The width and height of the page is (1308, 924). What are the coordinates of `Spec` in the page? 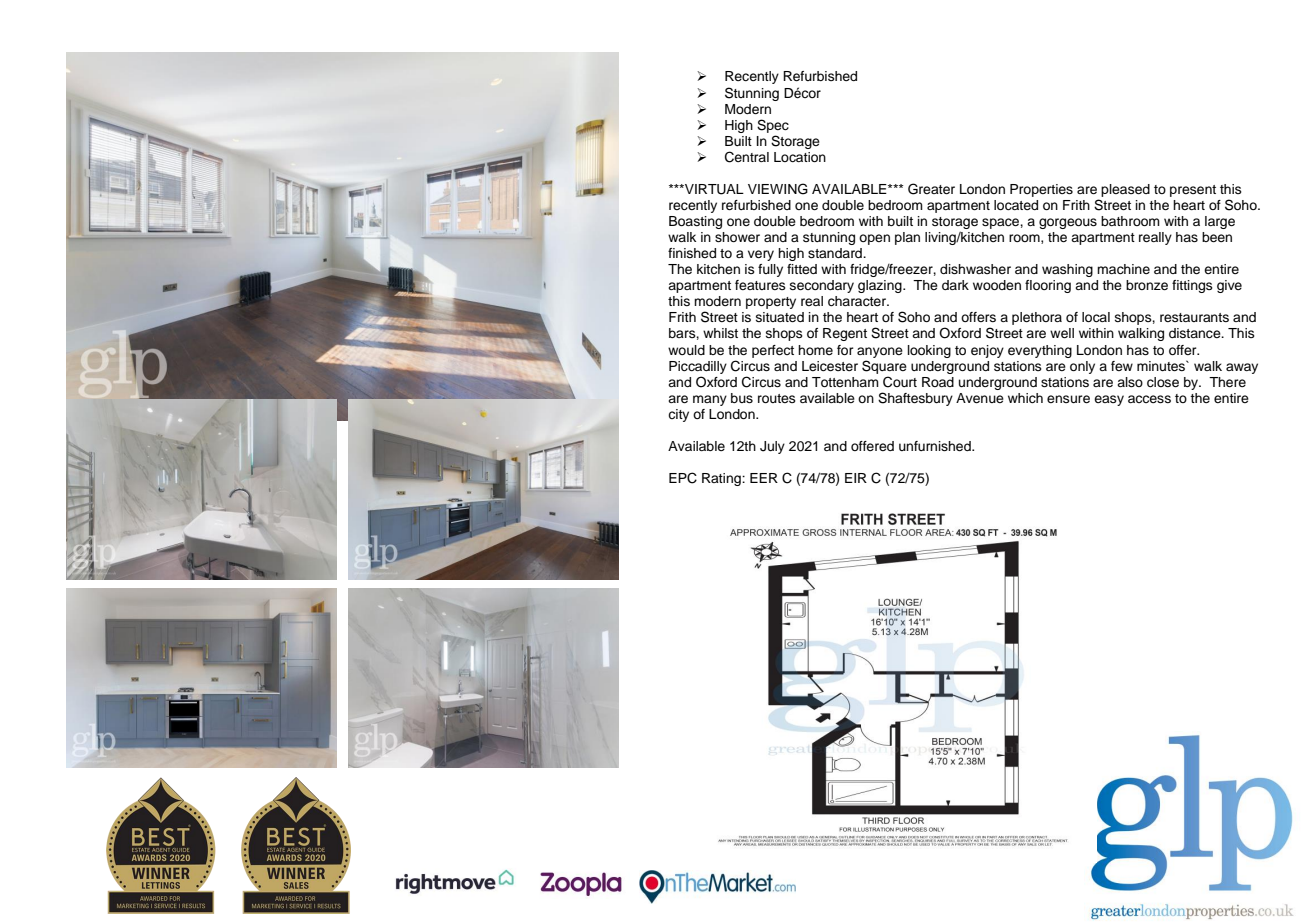 It's located at (773, 126).
